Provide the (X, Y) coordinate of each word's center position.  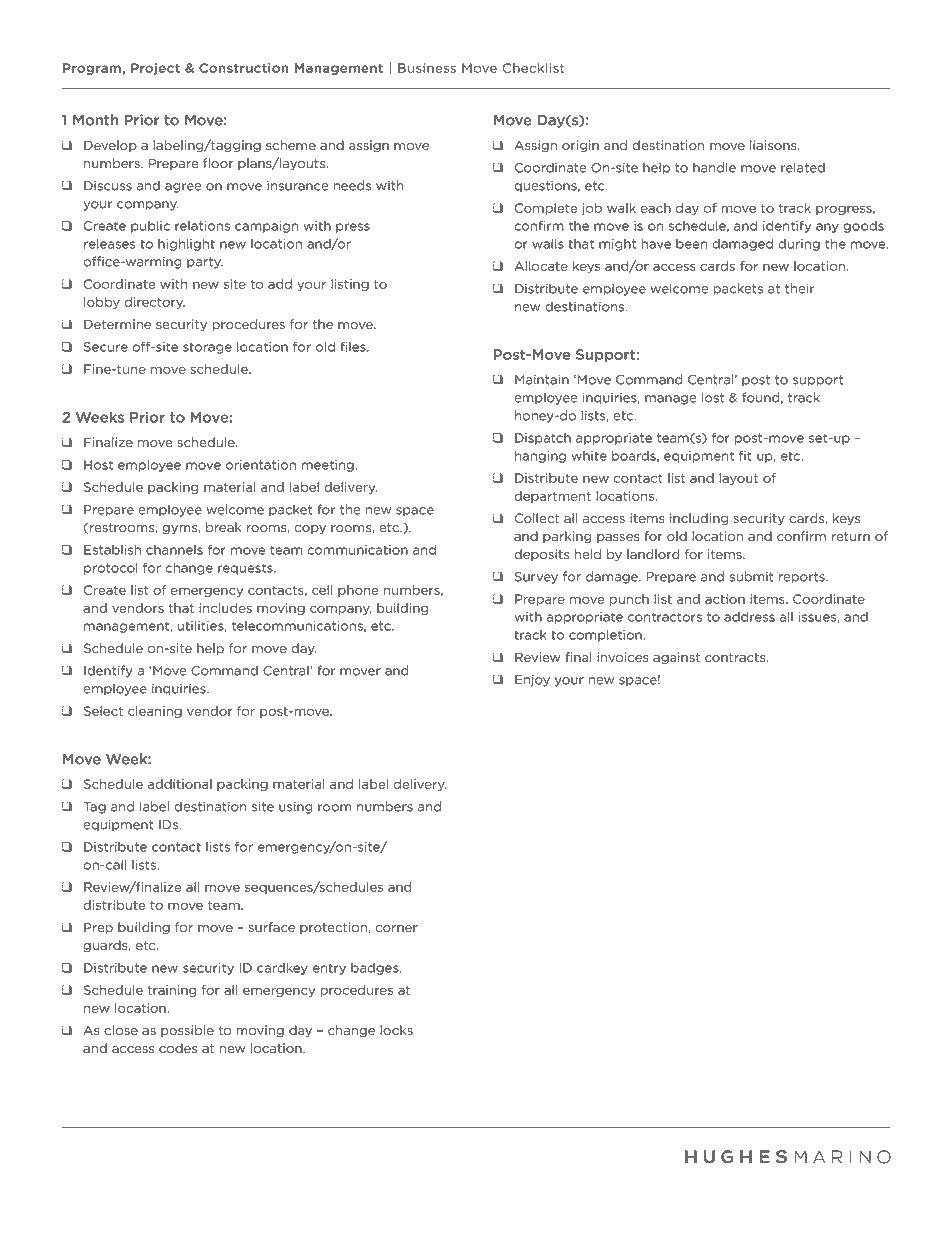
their (799, 288)
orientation (261, 465)
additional (180, 784)
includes (225, 608)
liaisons (774, 145)
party (205, 263)
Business (427, 68)
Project (155, 69)
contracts (736, 658)
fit (745, 455)
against (676, 658)
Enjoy (532, 680)
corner (397, 929)
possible (187, 1031)
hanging (540, 457)
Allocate (541, 266)
